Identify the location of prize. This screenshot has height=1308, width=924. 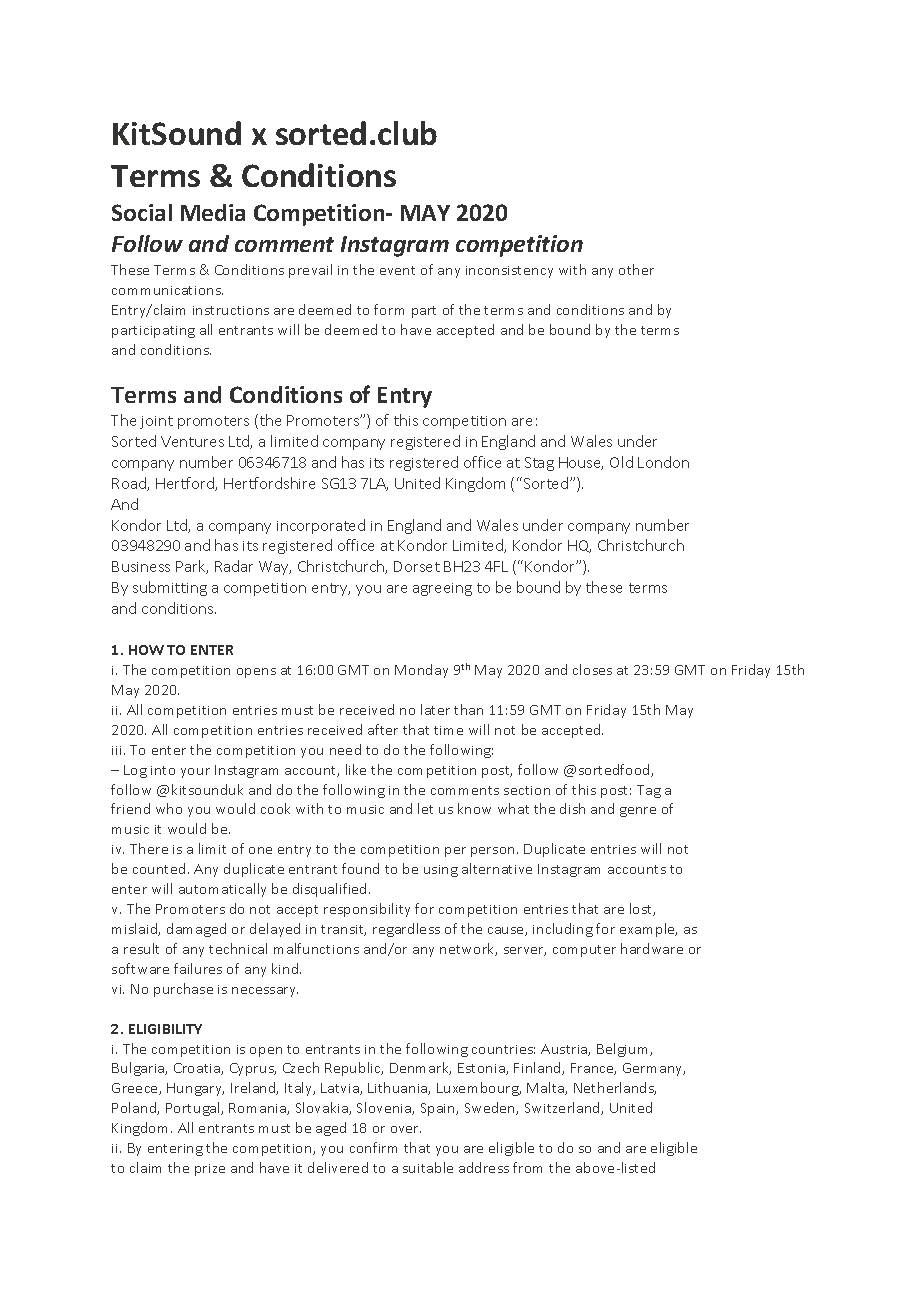
(210, 1170).
